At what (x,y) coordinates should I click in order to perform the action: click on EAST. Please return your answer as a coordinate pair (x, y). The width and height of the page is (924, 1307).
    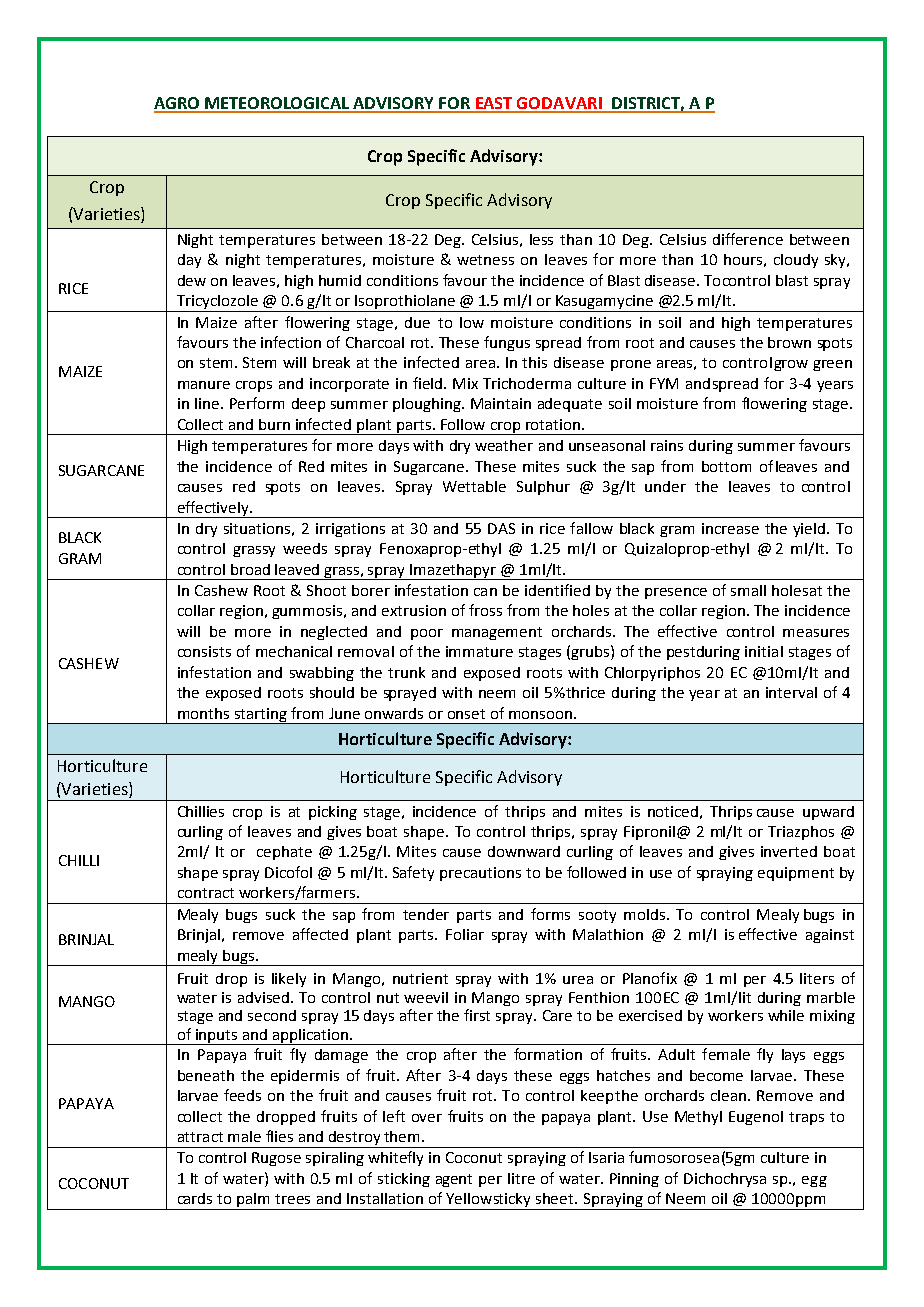
    Looking at the image, I should click on (495, 104).
